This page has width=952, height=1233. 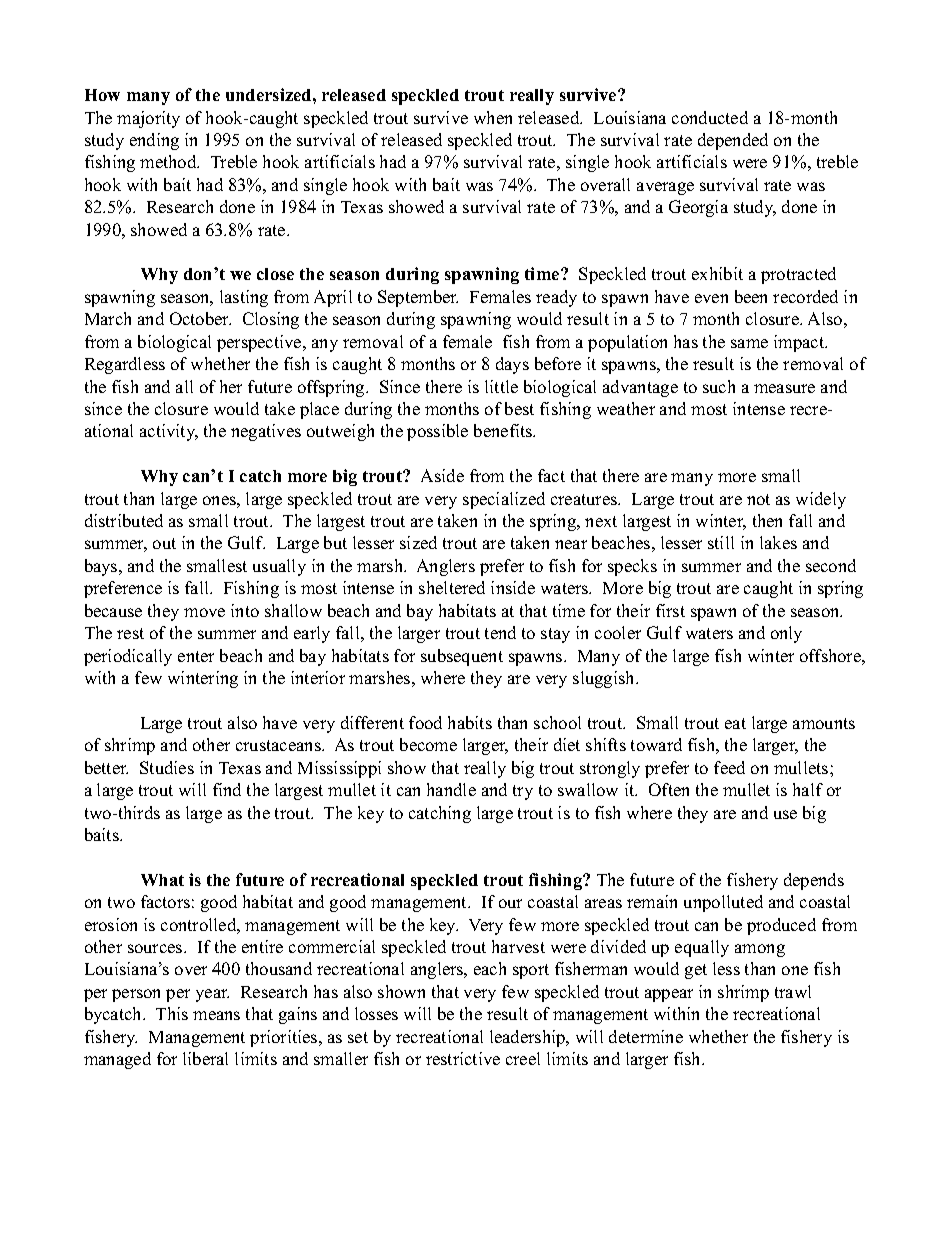 What do you see at coordinates (470, 722) in the page?
I see `habits` at bounding box center [470, 722].
